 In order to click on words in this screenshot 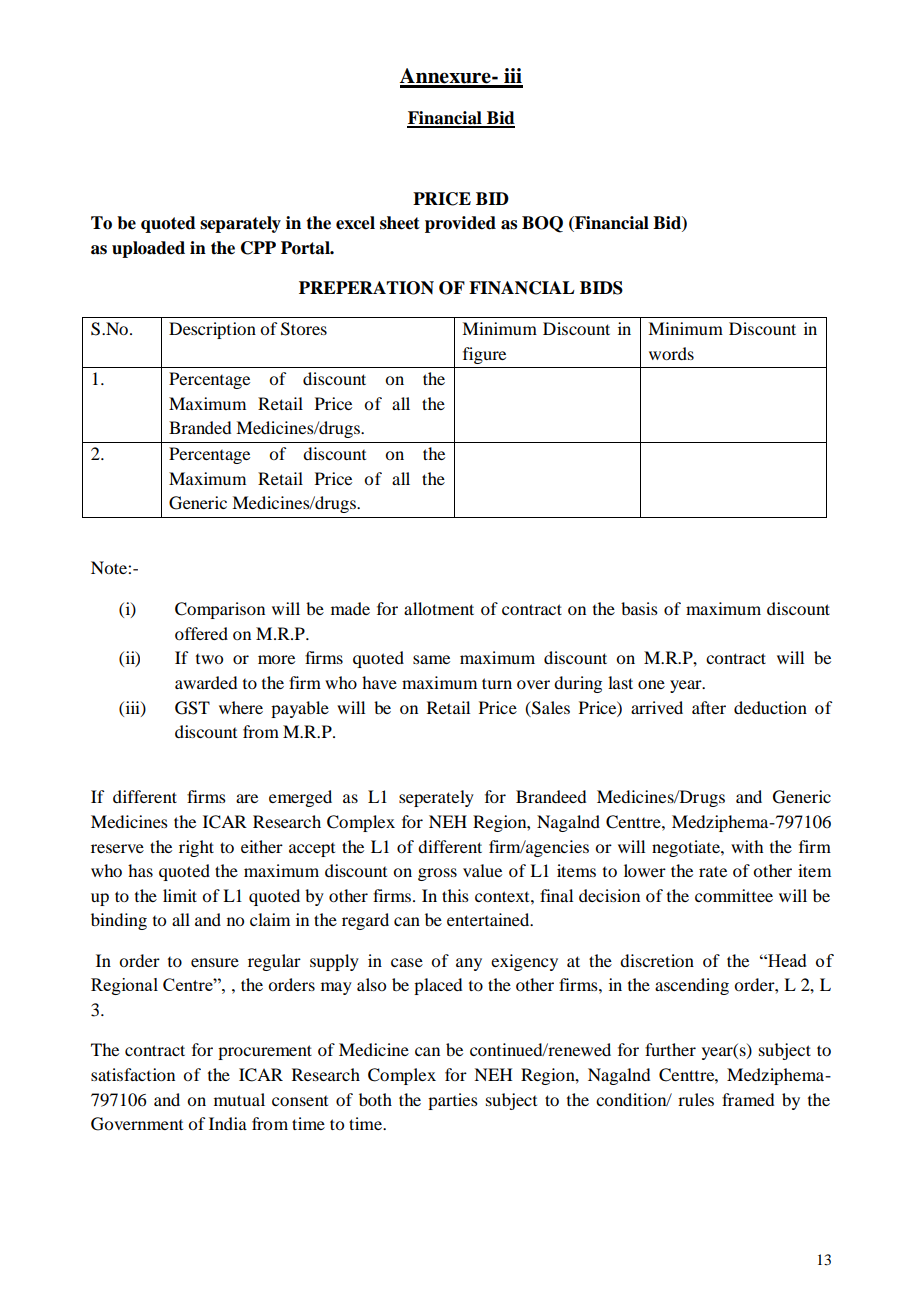, I will do `click(671, 353)`.
